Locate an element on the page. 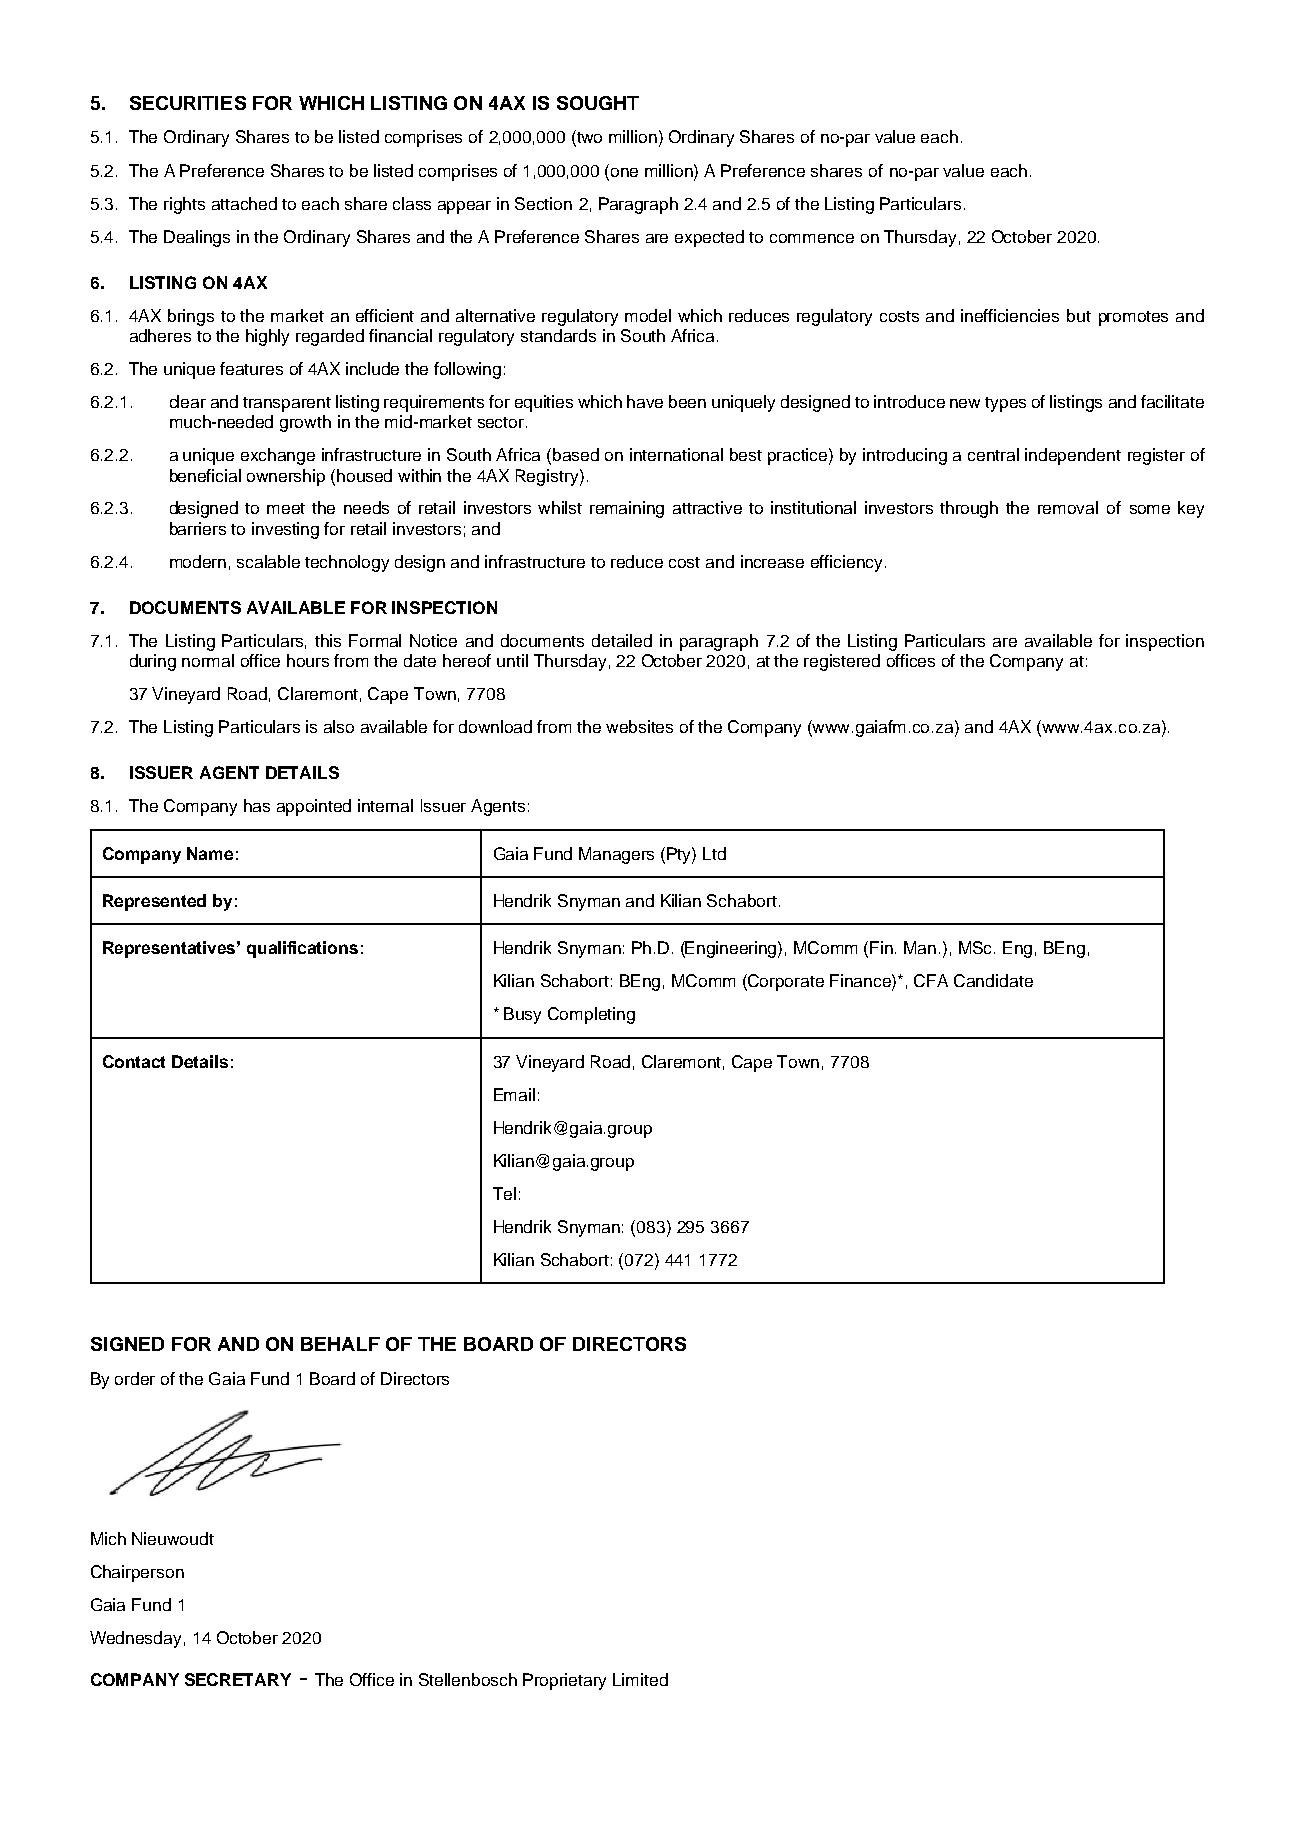 The height and width of the image is (1833, 1296). barriers is located at coordinates (198, 528).
